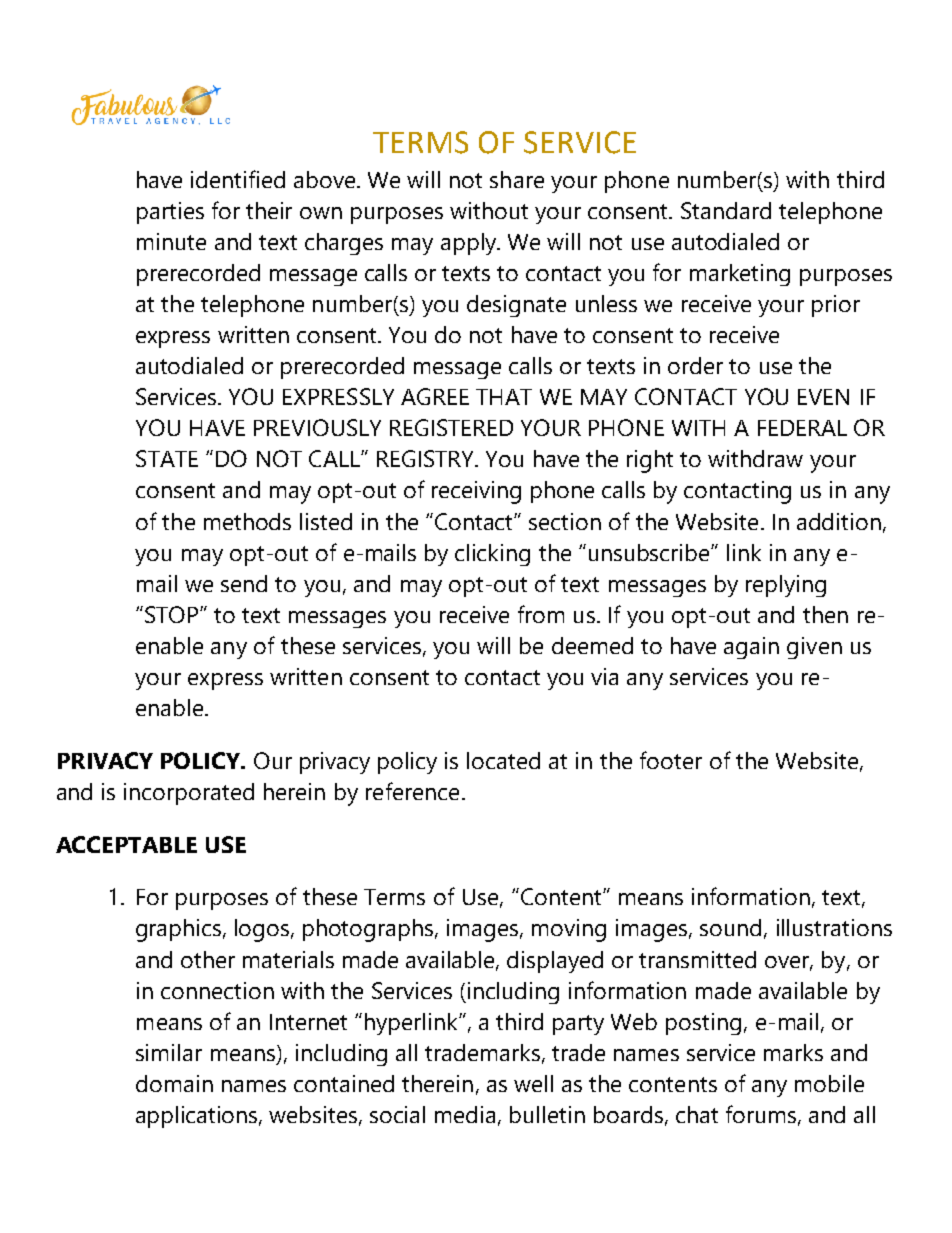 The height and width of the document is (1233, 952). Describe the element at coordinates (726, 210) in the document. I see `Standard` at that location.
